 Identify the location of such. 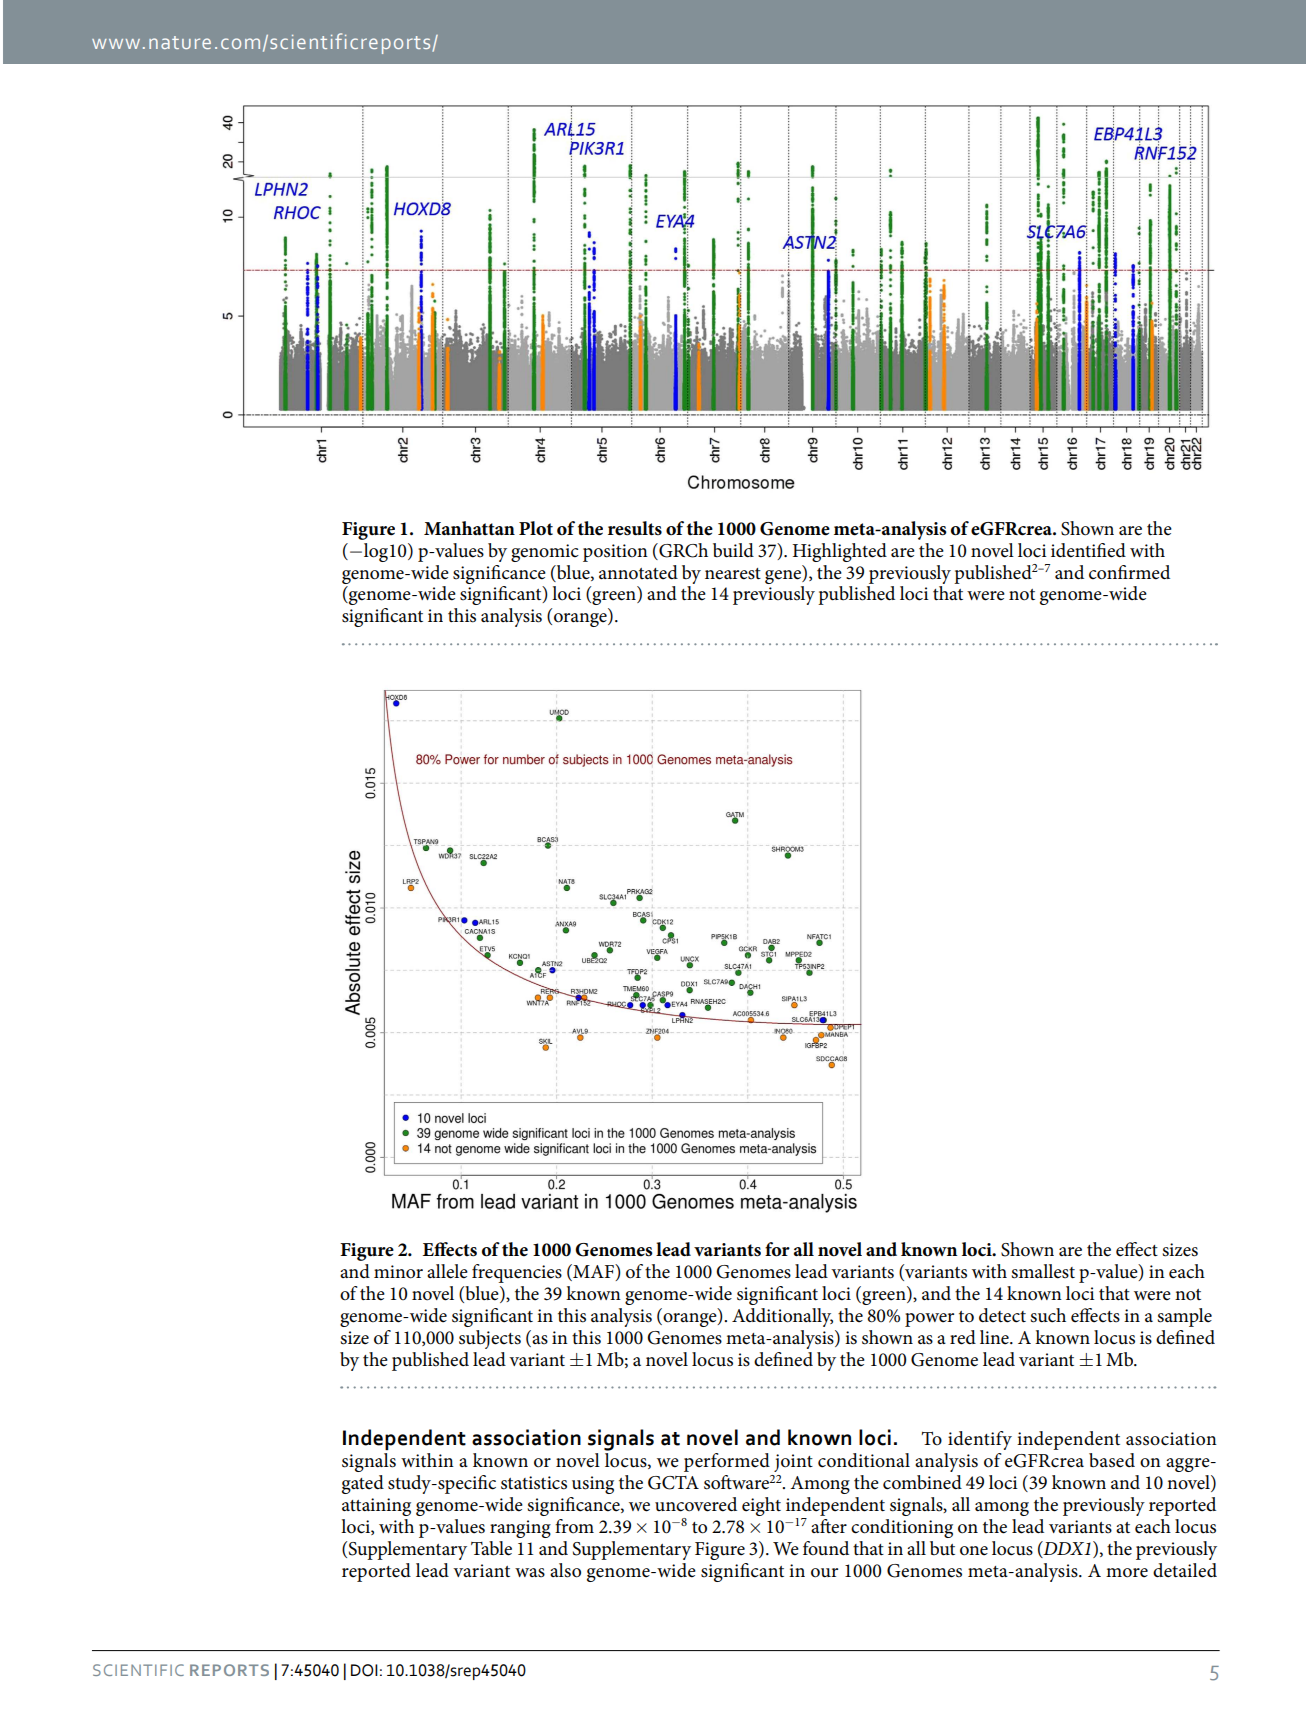
(1048, 1315).
